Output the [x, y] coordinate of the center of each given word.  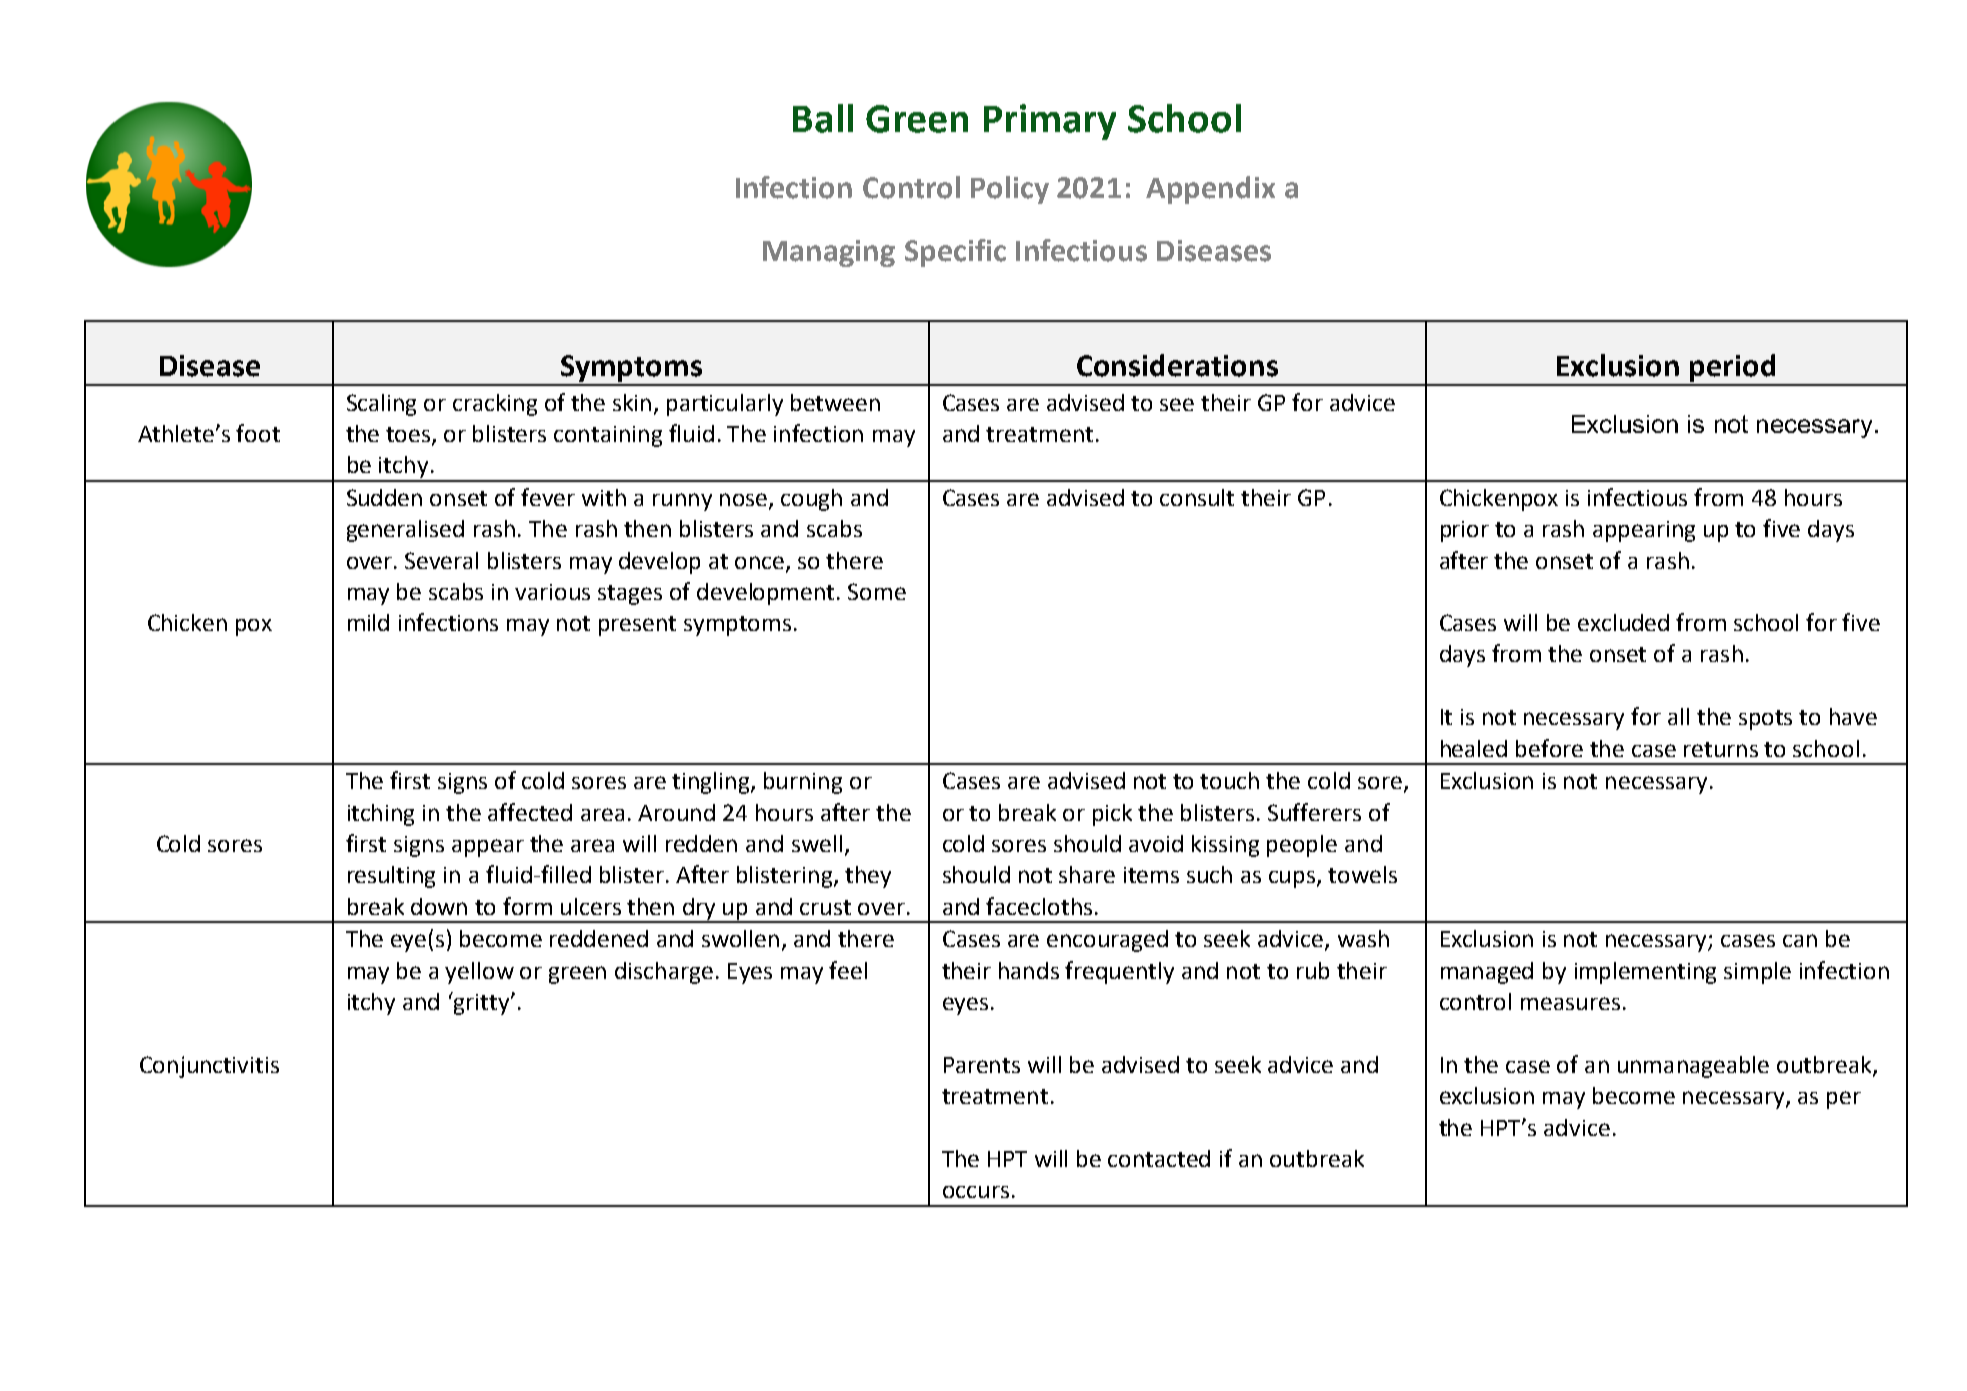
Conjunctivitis [209, 1067]
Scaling [381, 405]
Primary [1050, 122]
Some [877, 591]
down [439, 906]
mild [368, 622]
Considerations [1177, 365]
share [1087, 874]
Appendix [1210, 190]
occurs [976, 1192]
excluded [1623, 622]
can [1800, 940]
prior [1465, 531]
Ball [823, 118]
